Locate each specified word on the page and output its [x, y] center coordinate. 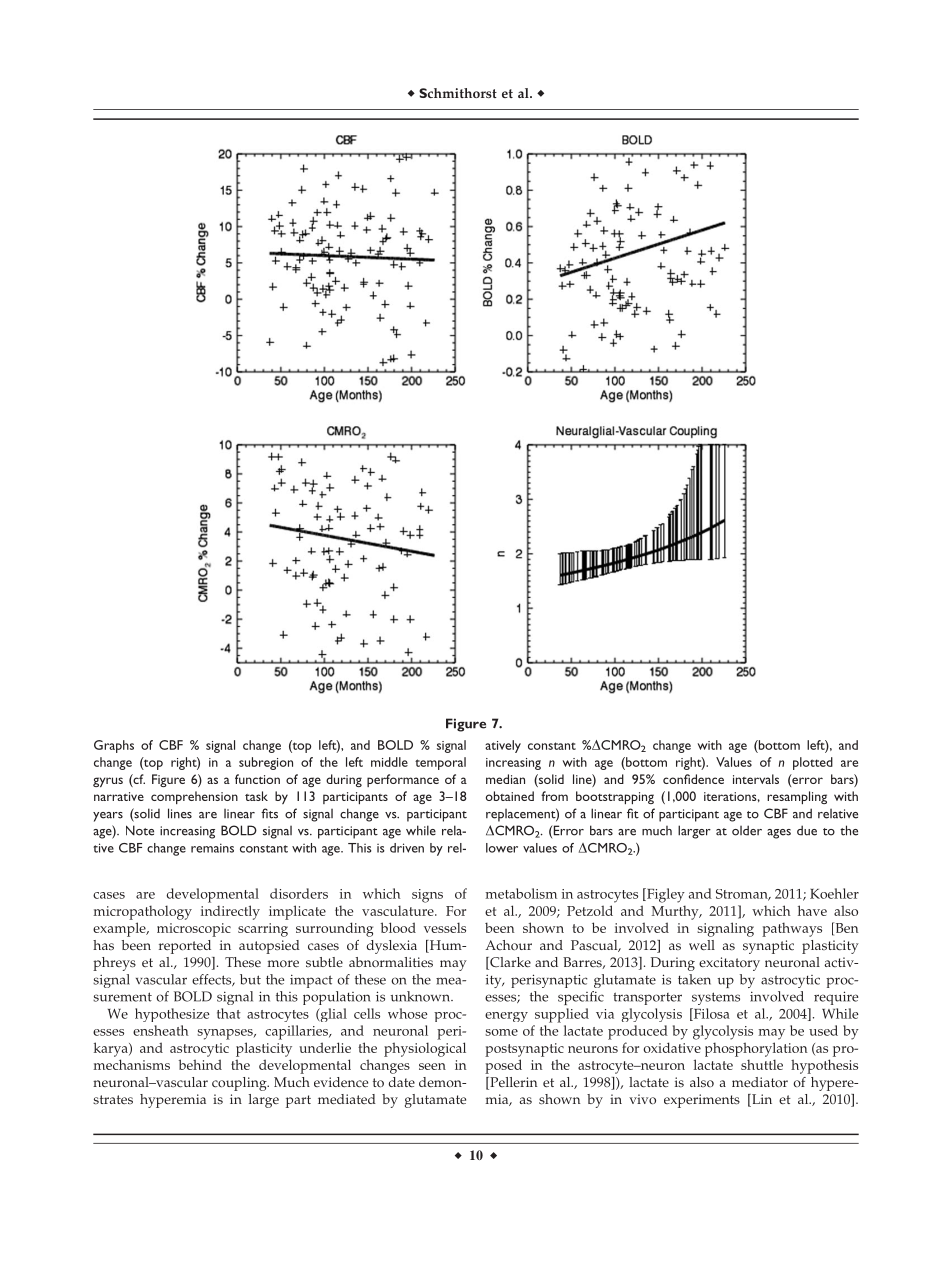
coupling [240, 1084]
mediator [760, 1082]
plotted [813, 763]
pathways [792, 929]
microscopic [194, 930]
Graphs [114, 746]
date [402, 1082]
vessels [445, 927]
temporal [440, 763]
